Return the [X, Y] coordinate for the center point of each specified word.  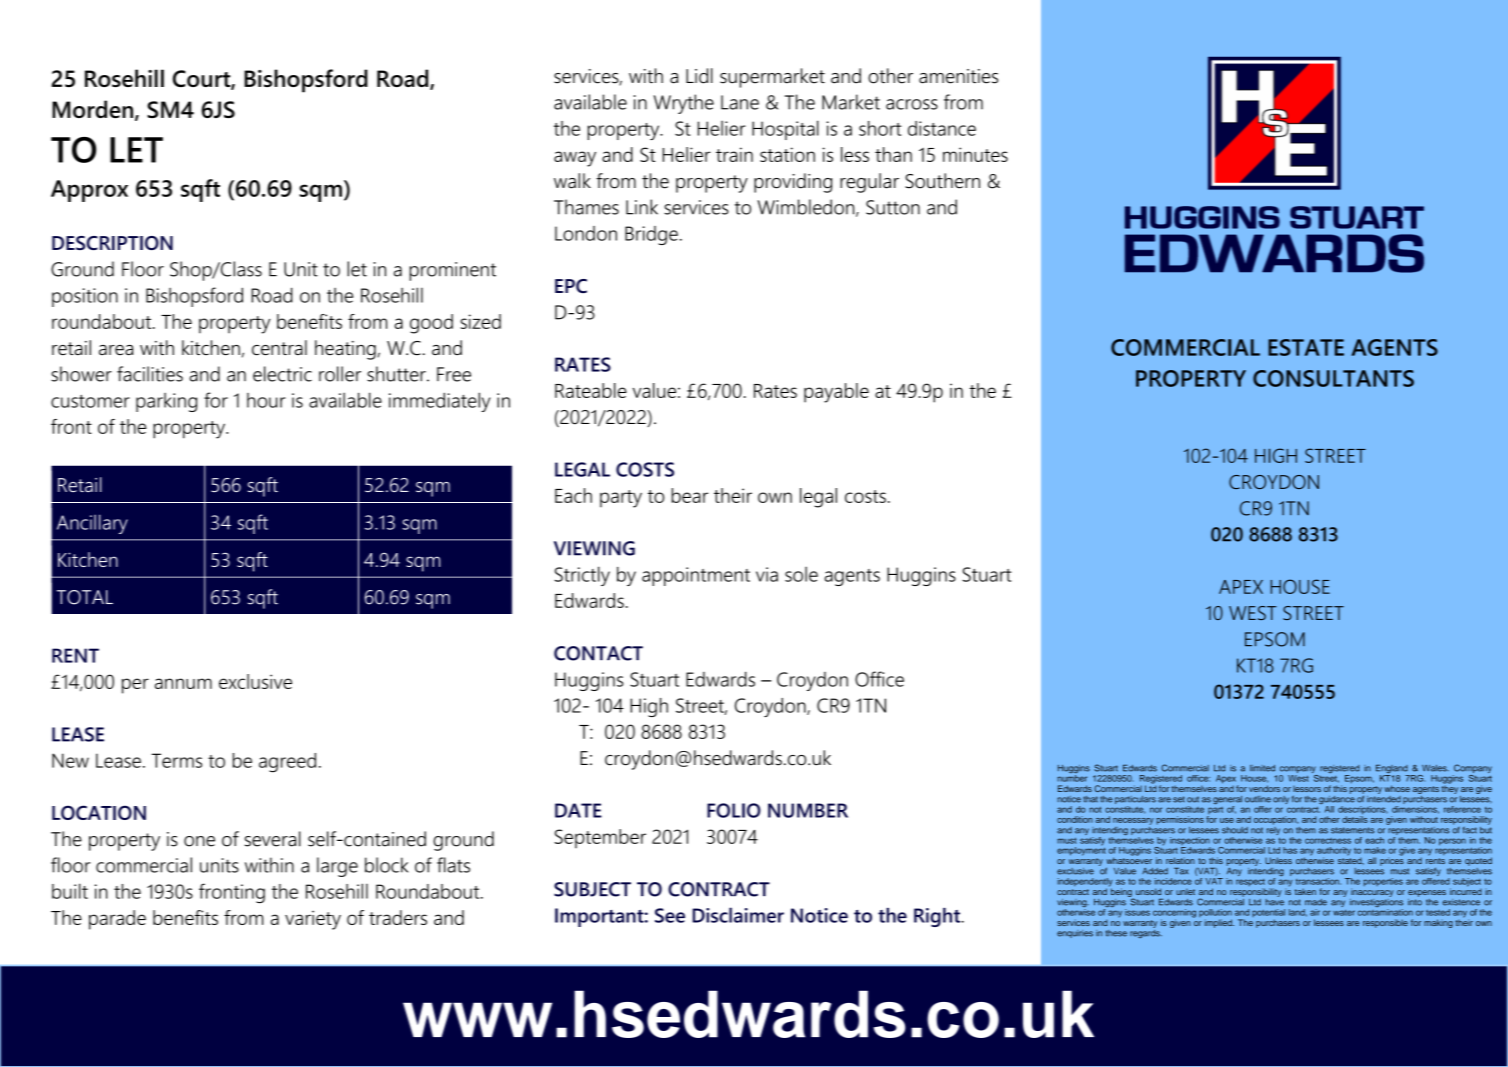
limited [1262, 768]
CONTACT [598, 653]
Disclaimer [738, 915]
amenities [958, 76]
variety [313, 920]
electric [282, 374]
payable [836, 393]
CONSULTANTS [1333, 378]
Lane [740, 102]
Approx [89, 191]
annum [183, 683]
